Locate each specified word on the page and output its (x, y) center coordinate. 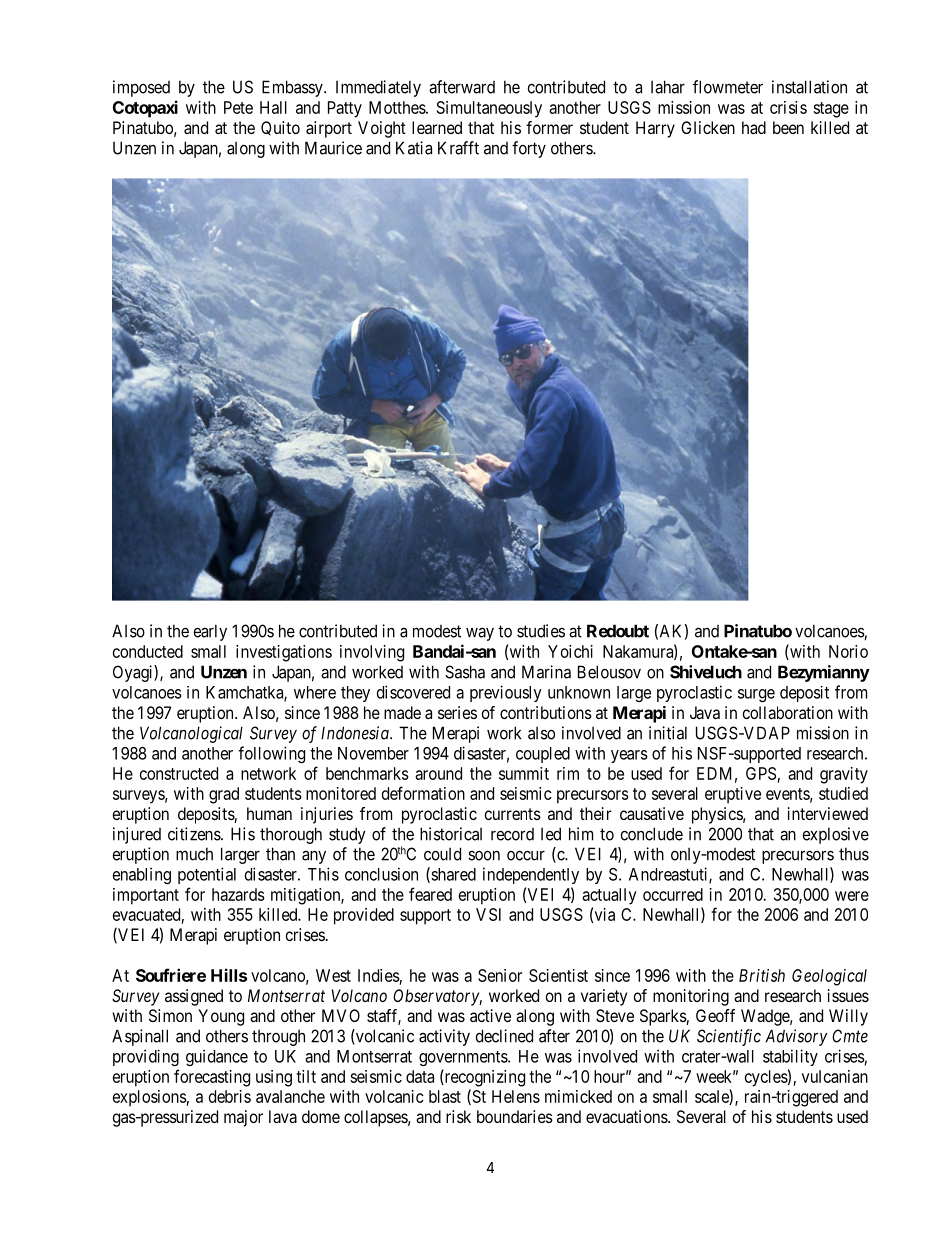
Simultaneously (489, 109)
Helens (516, 1096)
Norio (848, 651)
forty (529, 149)
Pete (238, 107)
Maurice (333, 148)
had (754, 127)
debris (230, 1096)
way (480, 634)
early (210, 632)
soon (484, 855)
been (788, 127)
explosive (836, 835)
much (194, 854)
